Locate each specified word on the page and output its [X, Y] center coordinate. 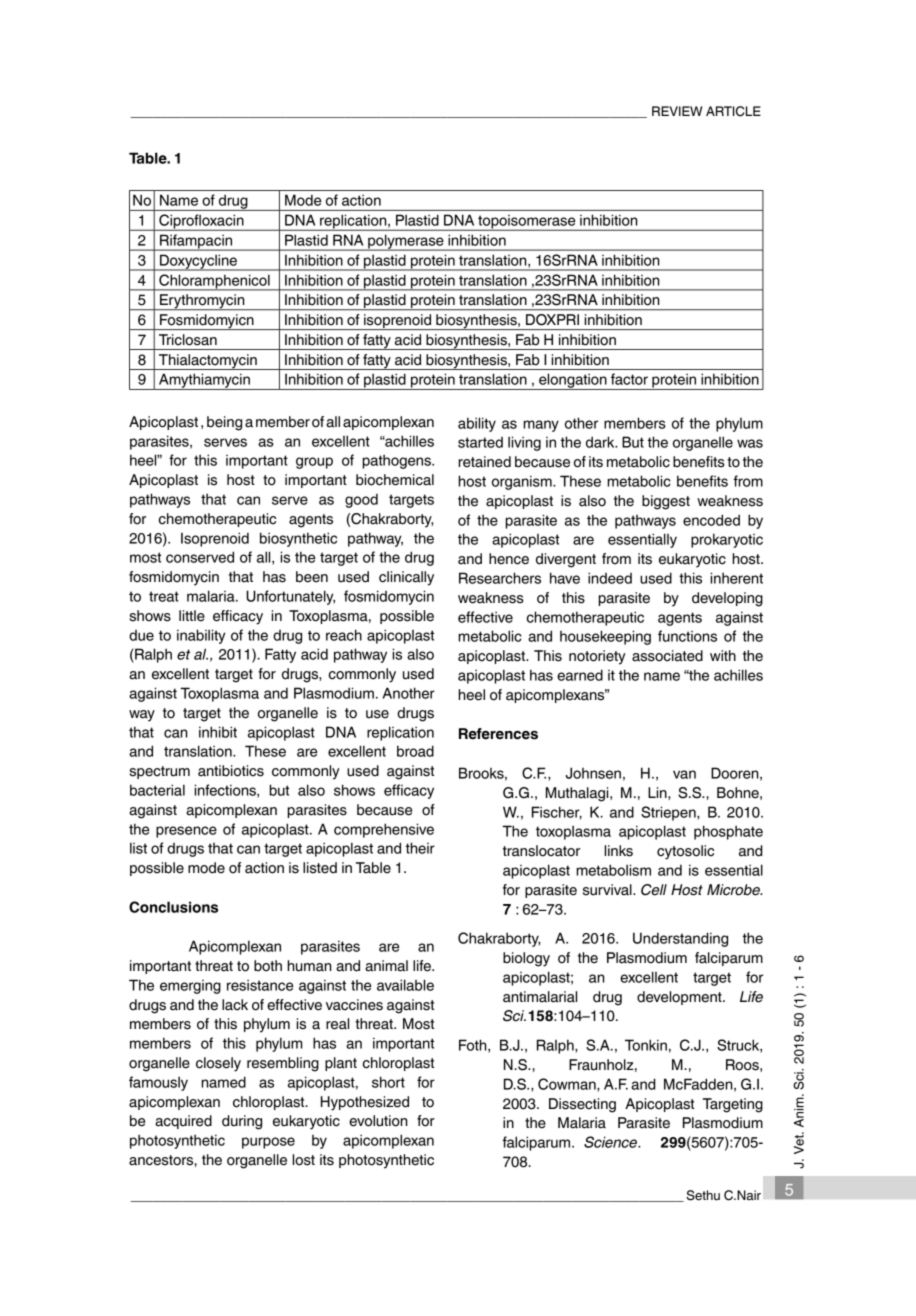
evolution [378, 1121]
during [242, 1122]
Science [611, 1142]
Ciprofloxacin [201, 222]
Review [677, 111]
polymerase [406, 242]
